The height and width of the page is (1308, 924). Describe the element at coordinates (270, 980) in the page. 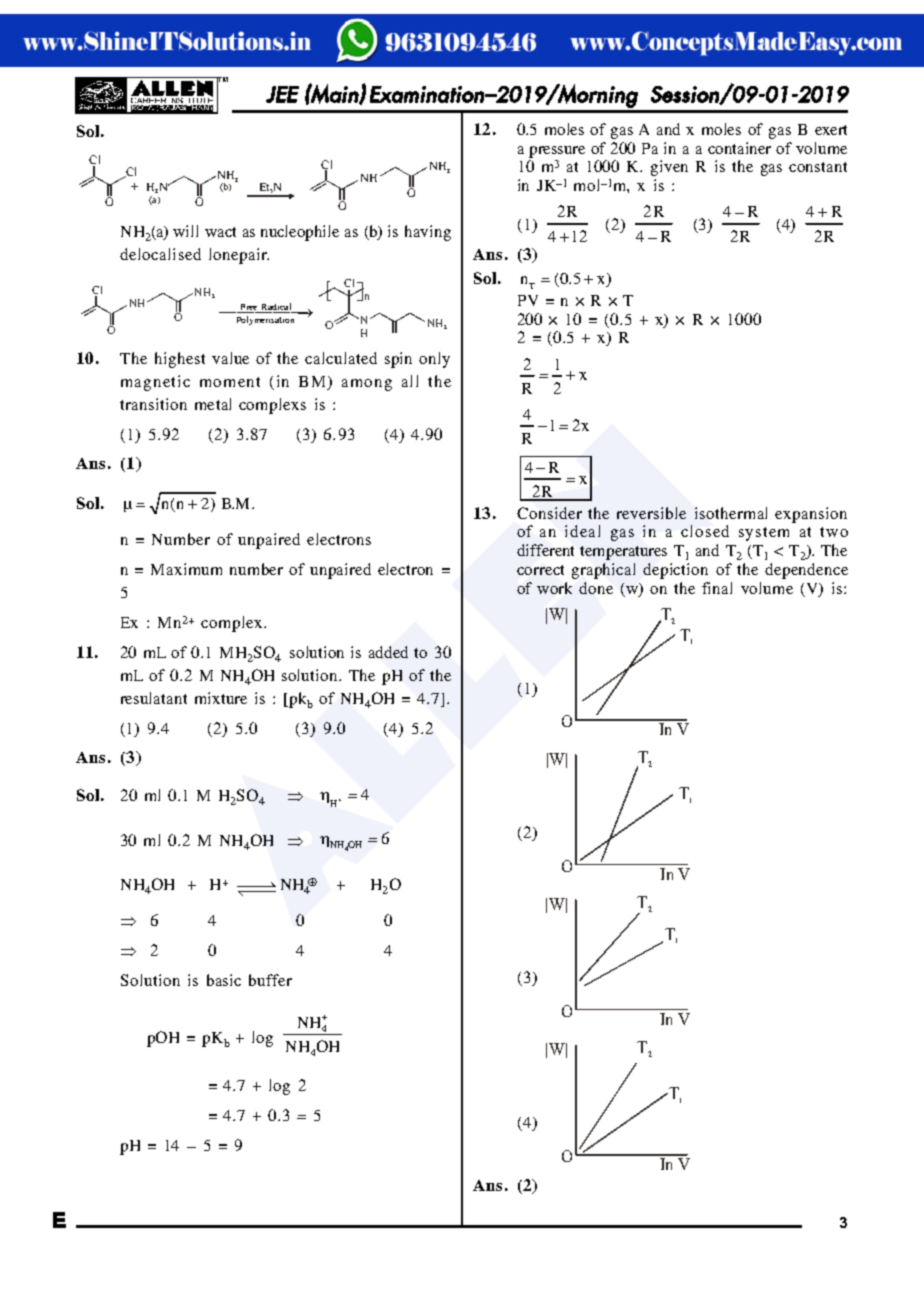

I see `buffer` at that location.
